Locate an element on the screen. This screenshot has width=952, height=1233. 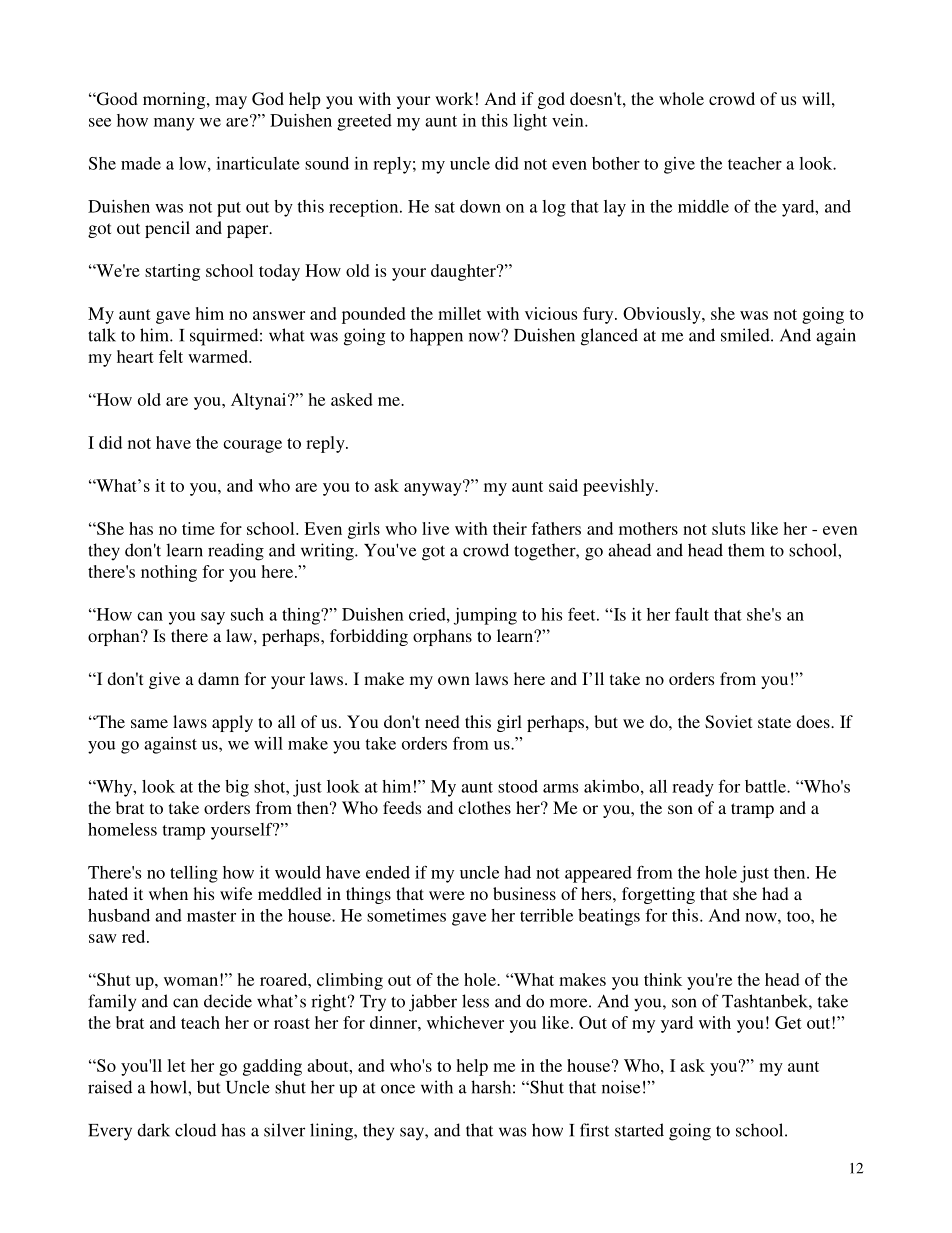
work is located at coordinates (454, 98).
